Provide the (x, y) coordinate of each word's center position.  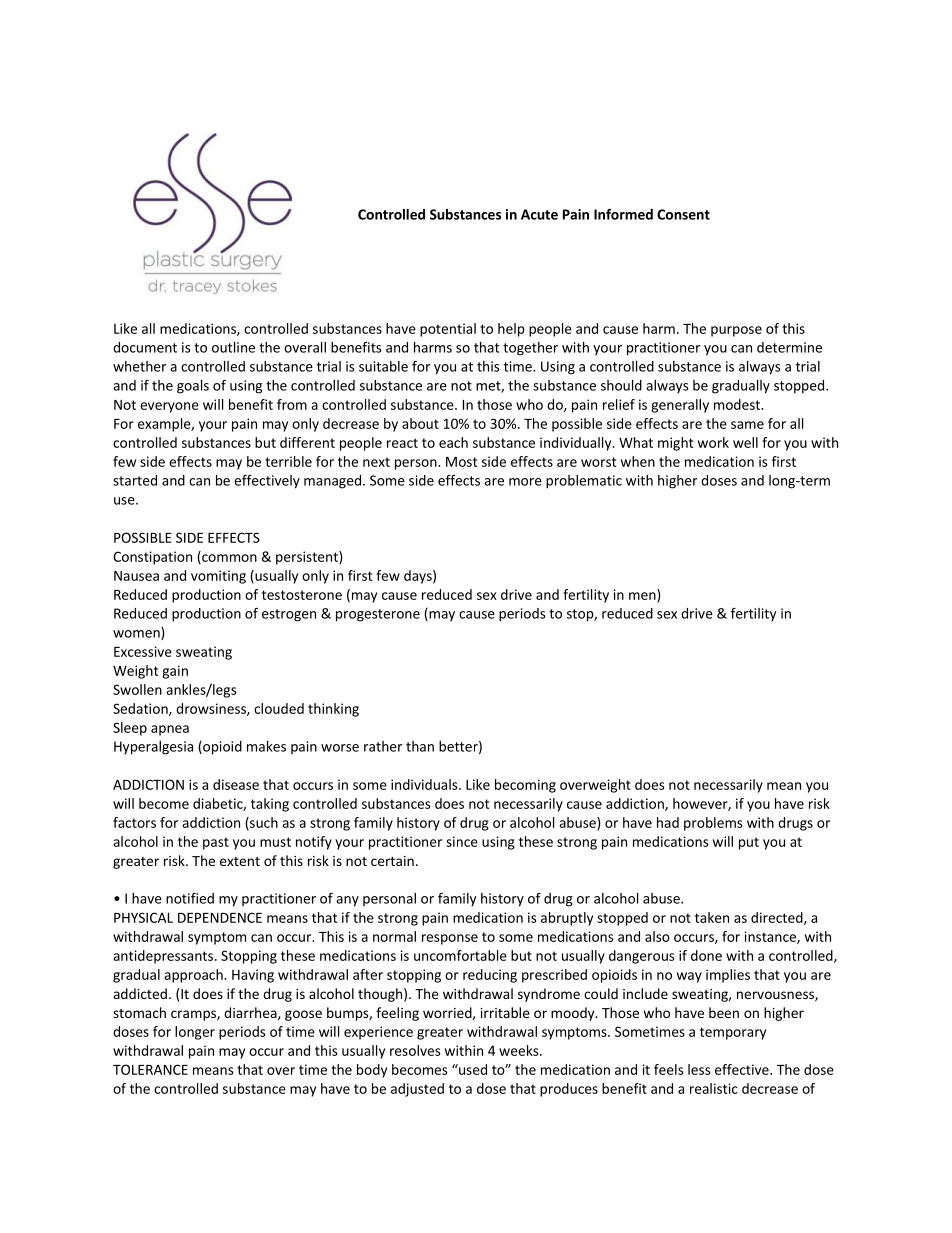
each (453, 442)
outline (233, 347)
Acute (539, 214)
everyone (169, 407)
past (216, 843)
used (472, 1069)
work (713, 442)
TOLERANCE (150, 1069)
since (462, 841)
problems (713, 824)
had (668, 822)
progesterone (378, 615)
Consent (683, 214)
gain (175, 672)
